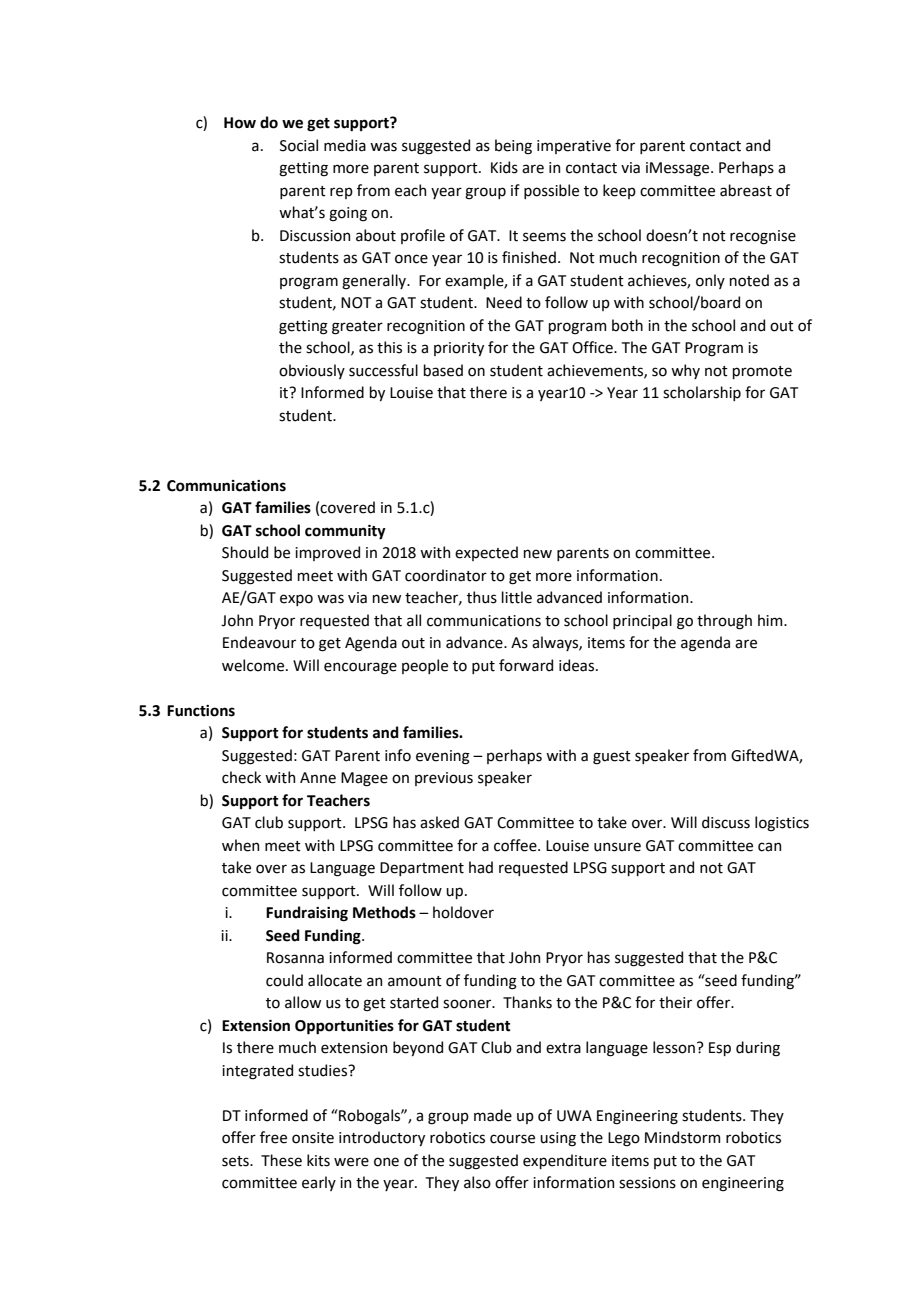 This document has width=924, height=1308. I want to click on scholarship, so click(702, 393).
